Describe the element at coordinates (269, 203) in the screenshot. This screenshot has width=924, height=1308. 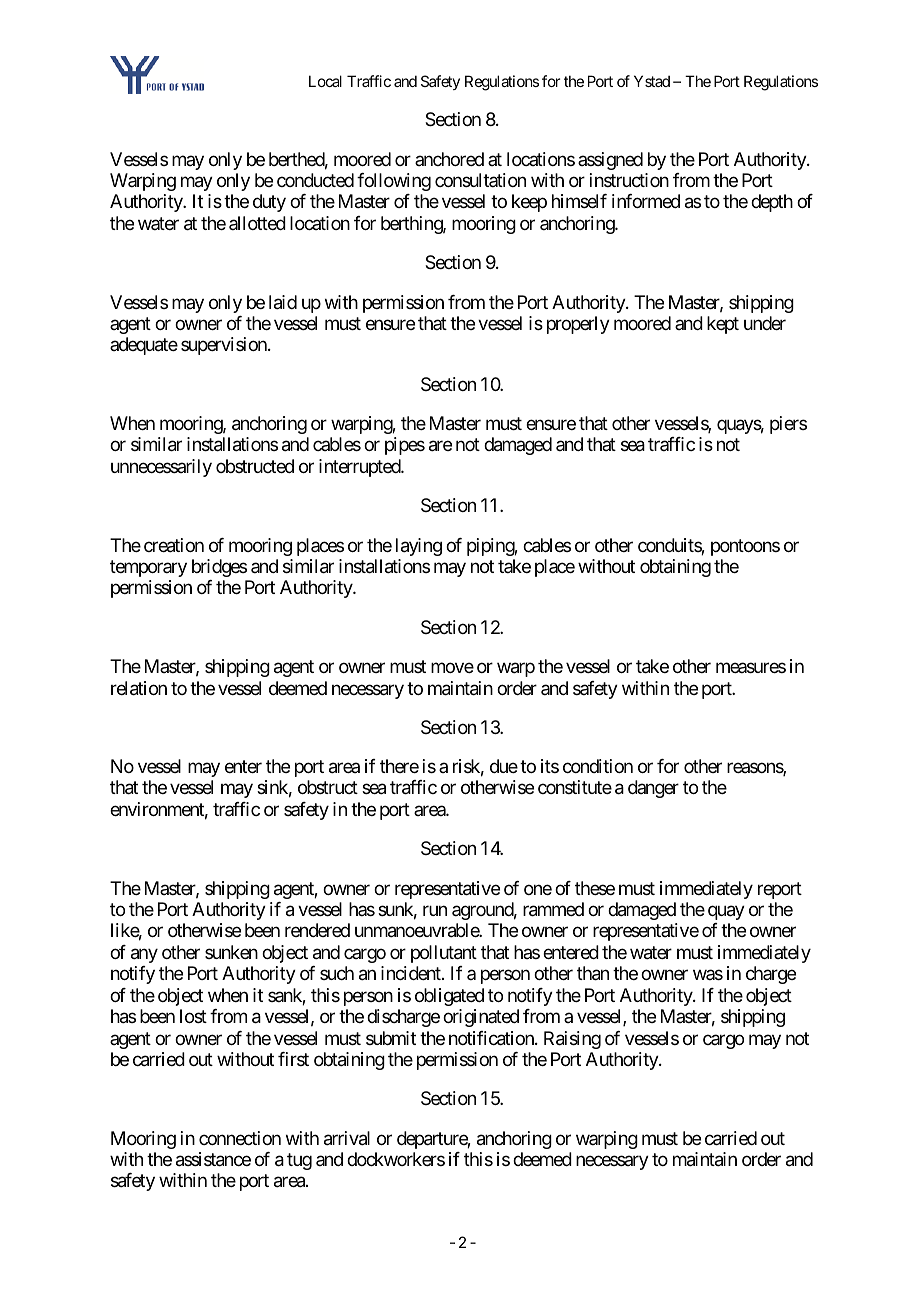
I see `duty` at that location.
